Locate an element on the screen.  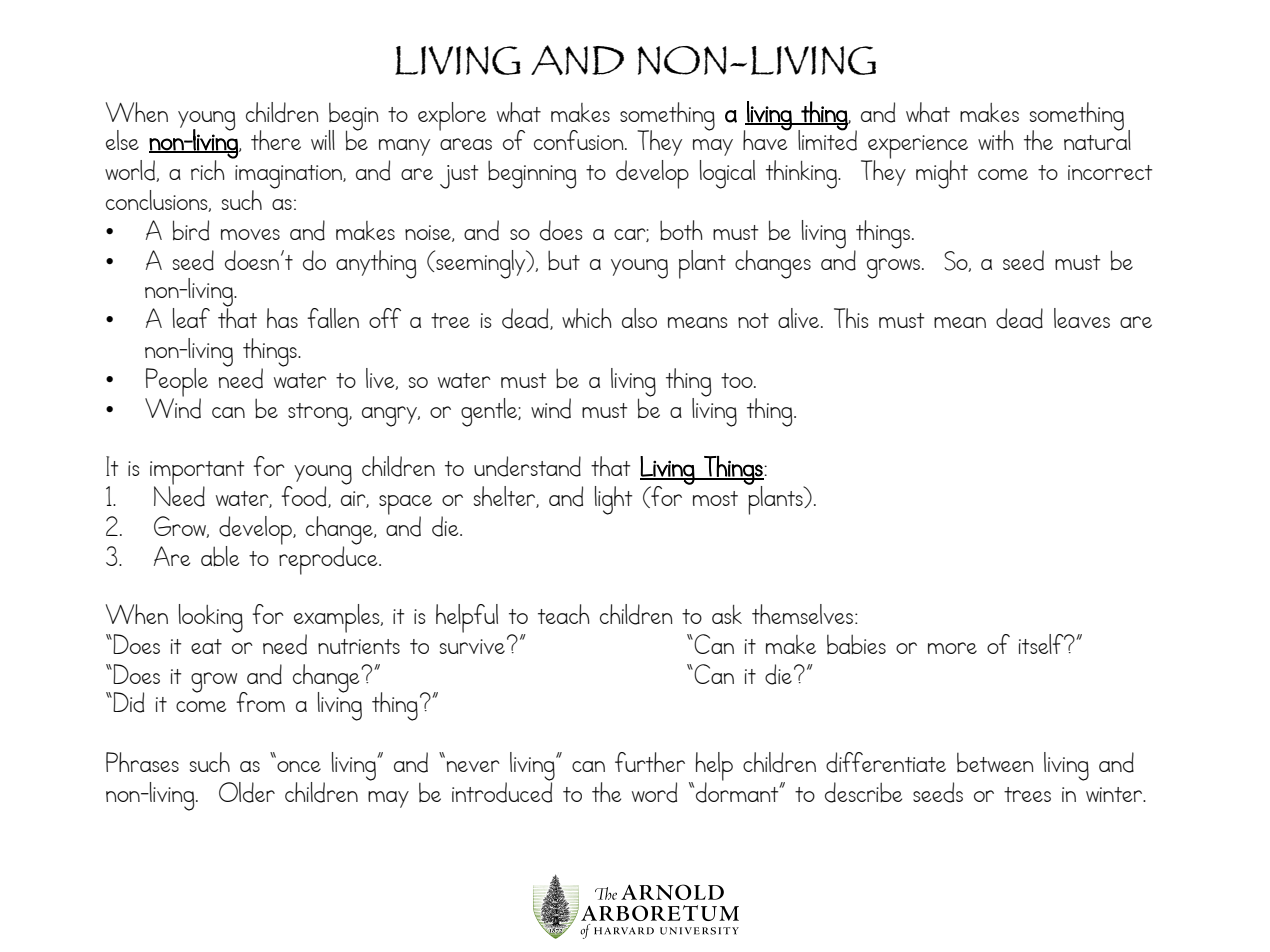
between is located at coordinates (995, 762).
